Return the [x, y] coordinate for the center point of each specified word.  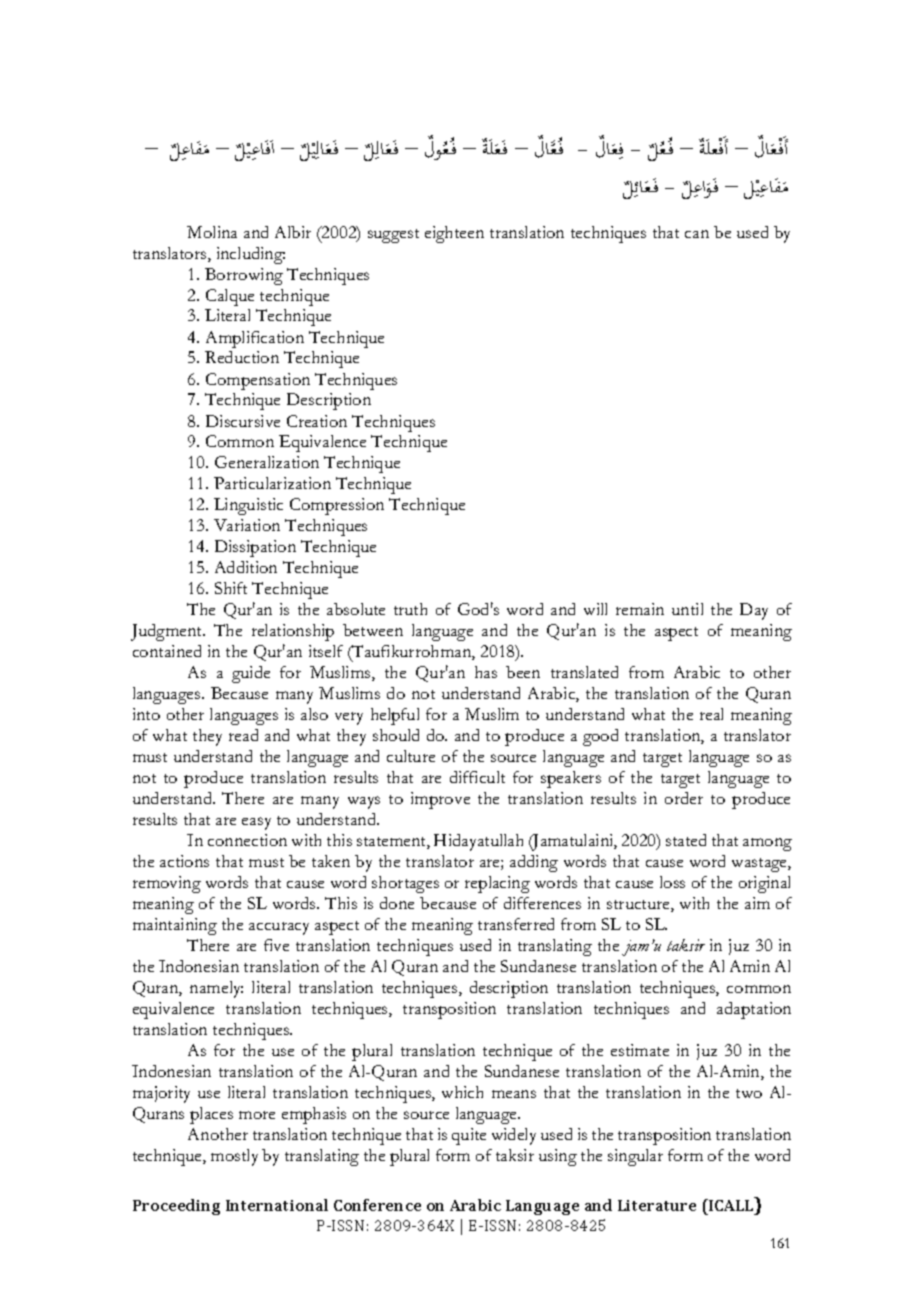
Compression [337, 506]
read [243, 735]
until [687, 609]
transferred [516, 924]
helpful [395, 716]
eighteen [454, 234]
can [697, 234]
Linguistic [248, 506]
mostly [234, 1157]
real [711, 714]
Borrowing [244, 276]
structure [639, 906]
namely [216, 989]
